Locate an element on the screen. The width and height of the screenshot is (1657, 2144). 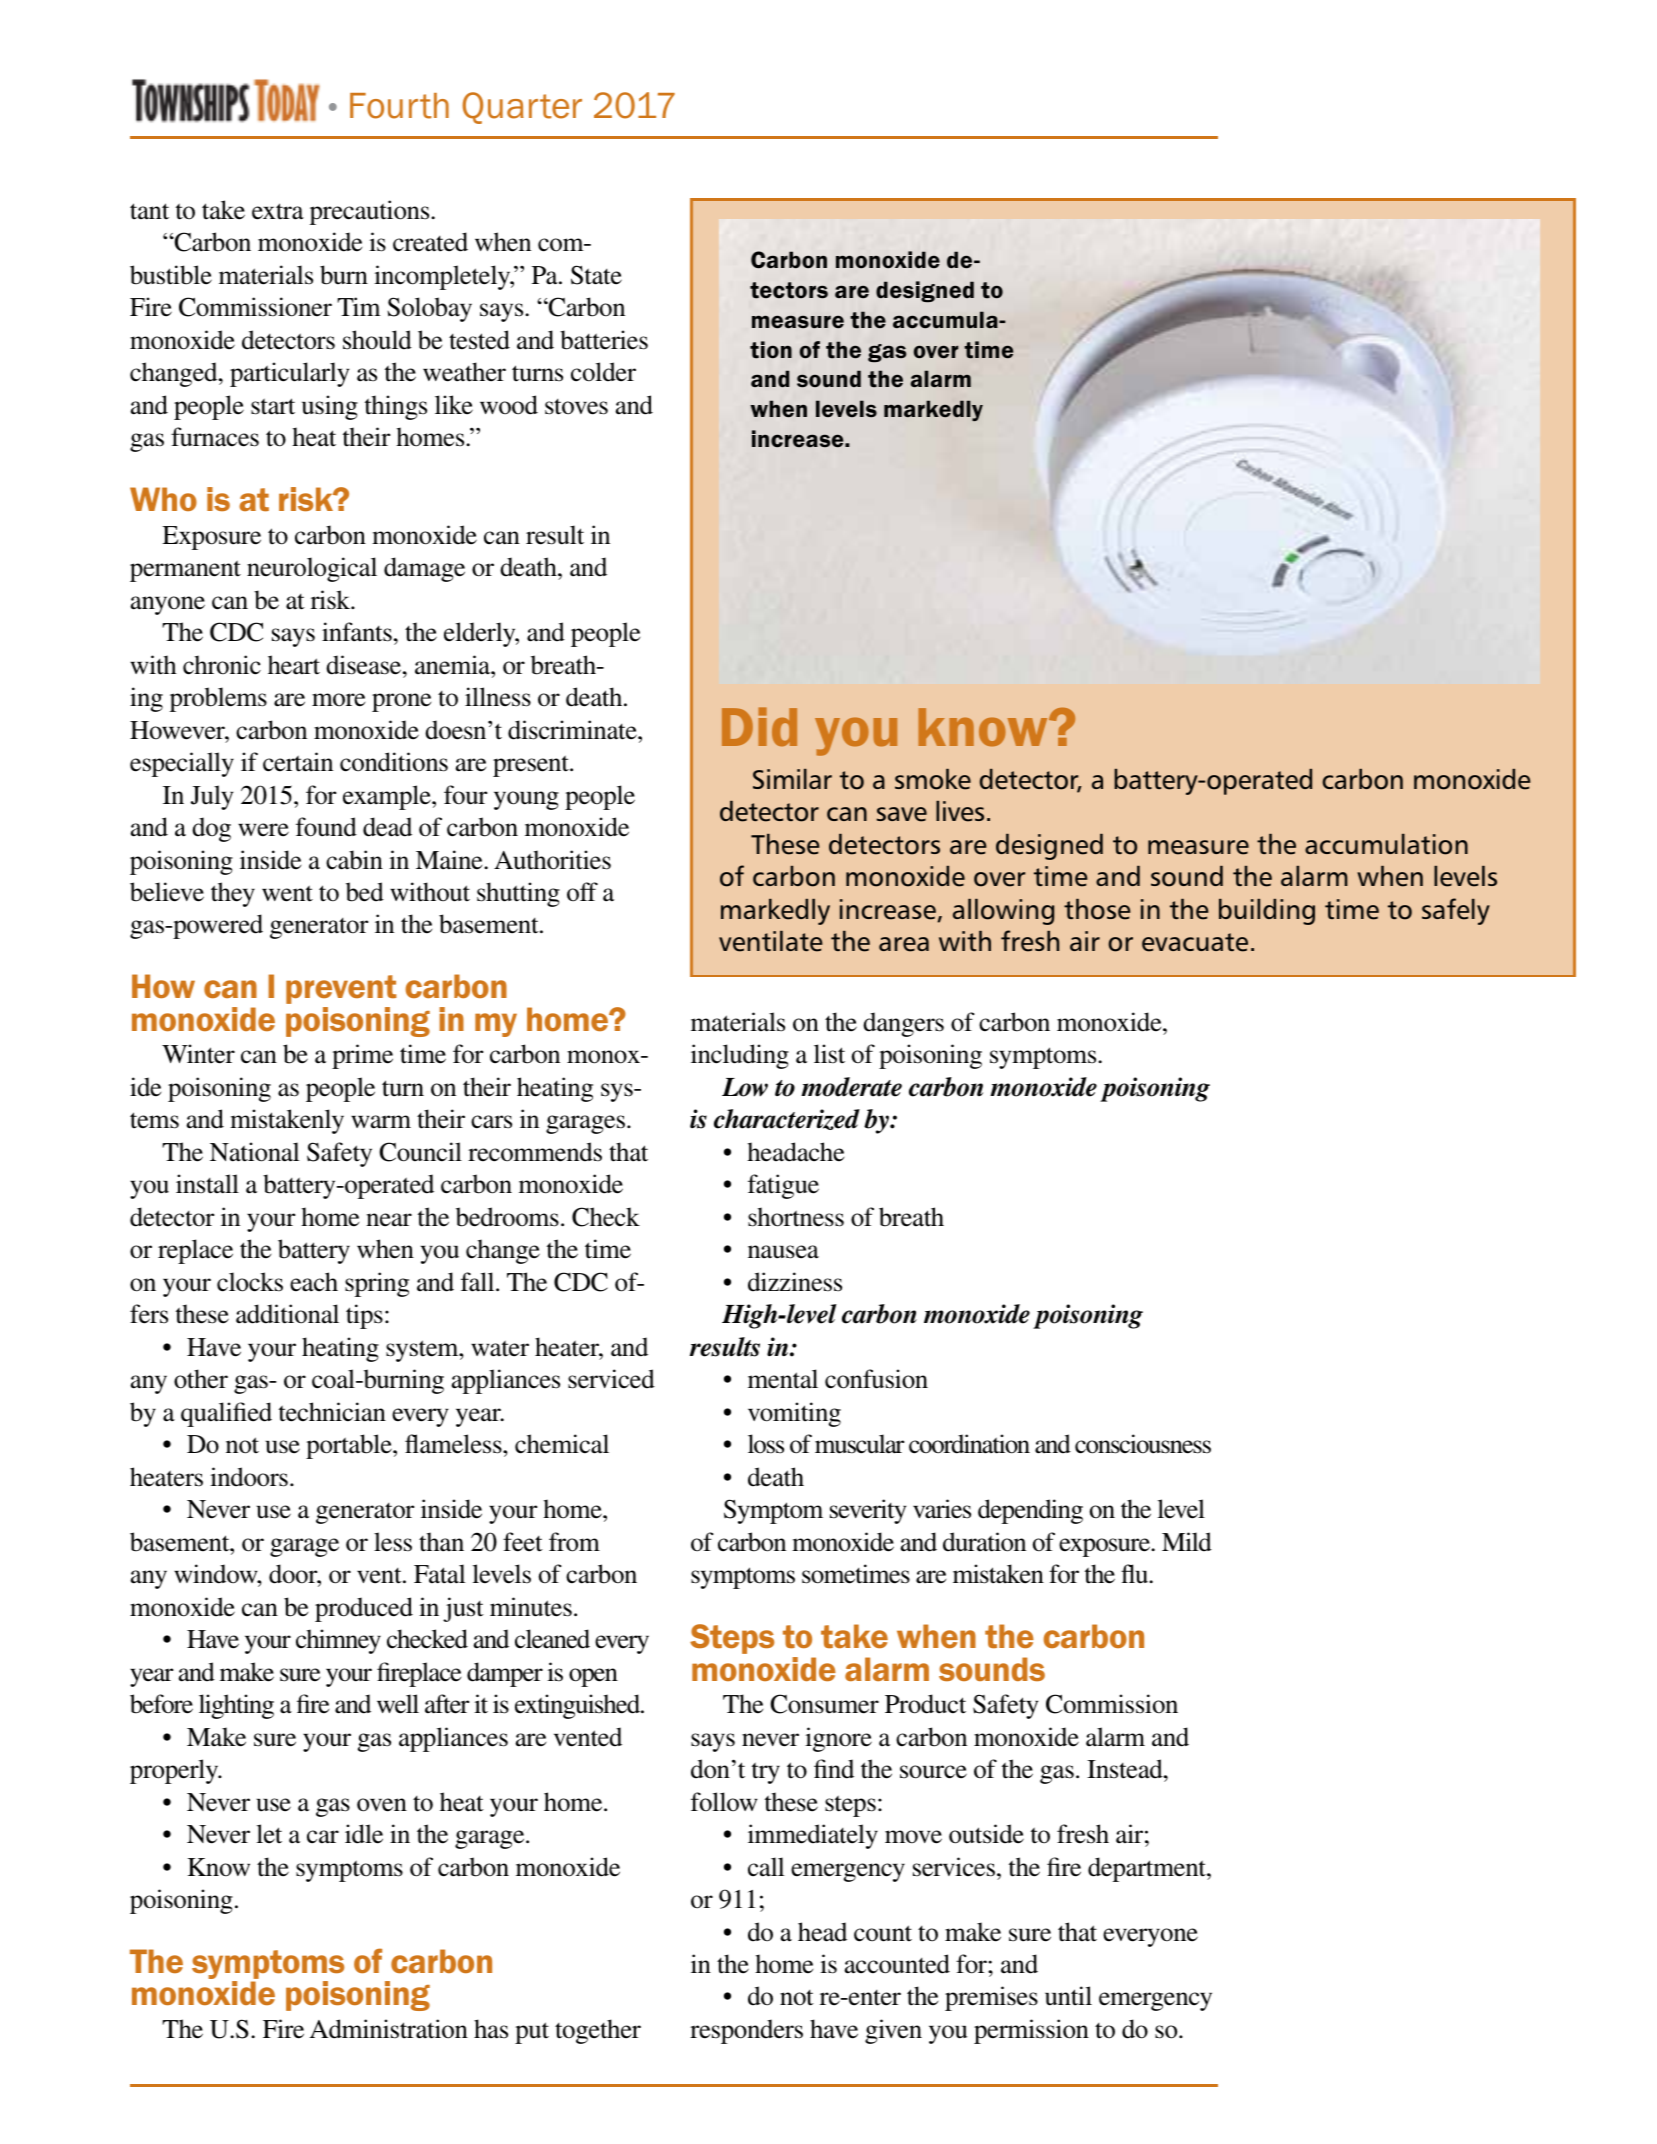
responders is located at coordinates (746, 2031).
